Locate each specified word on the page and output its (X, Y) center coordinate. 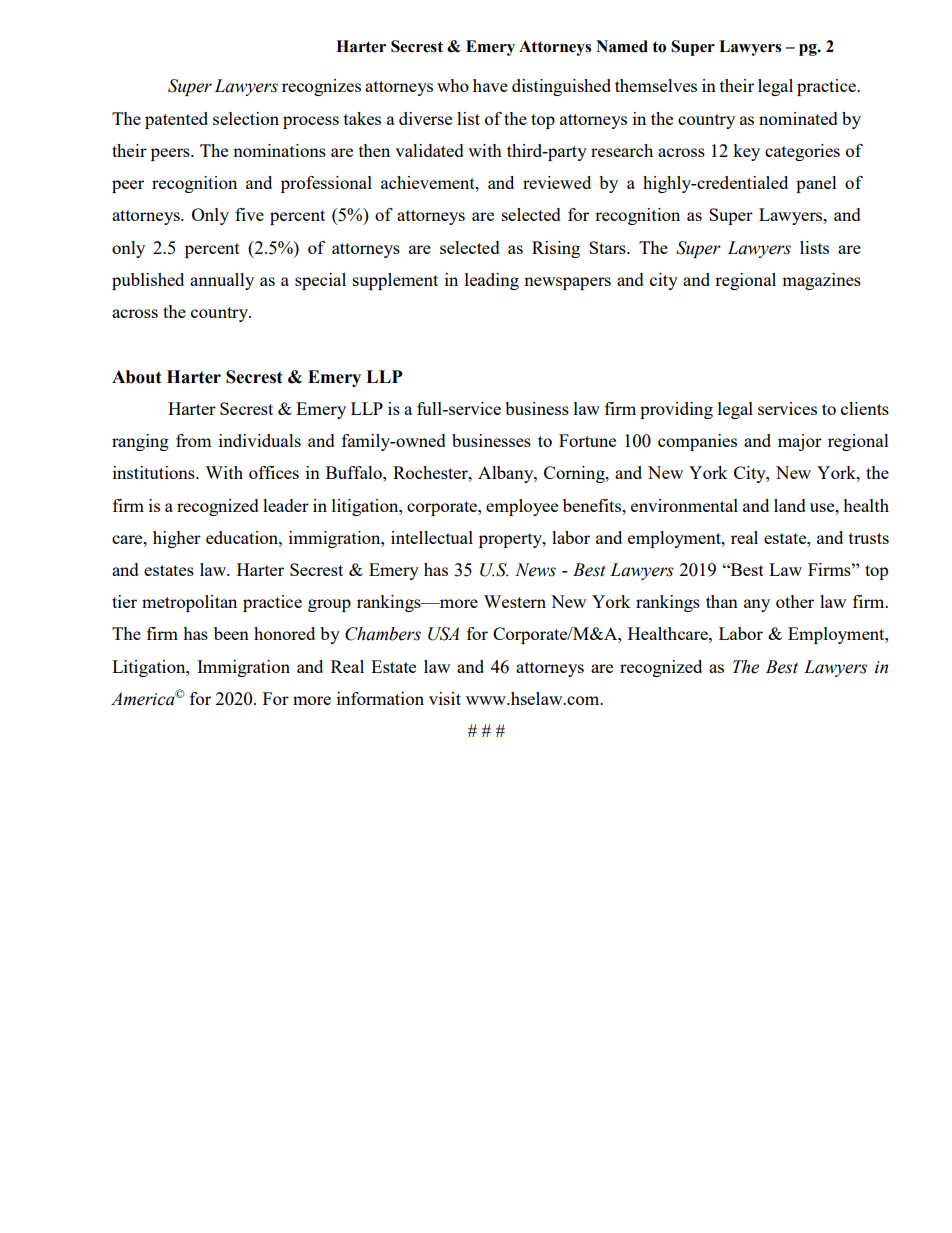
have (490, 85)
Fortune (587, 440)
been (231, 633)
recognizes (321, 87)
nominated (798, 118)
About (137, 377)
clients (865, 408)
